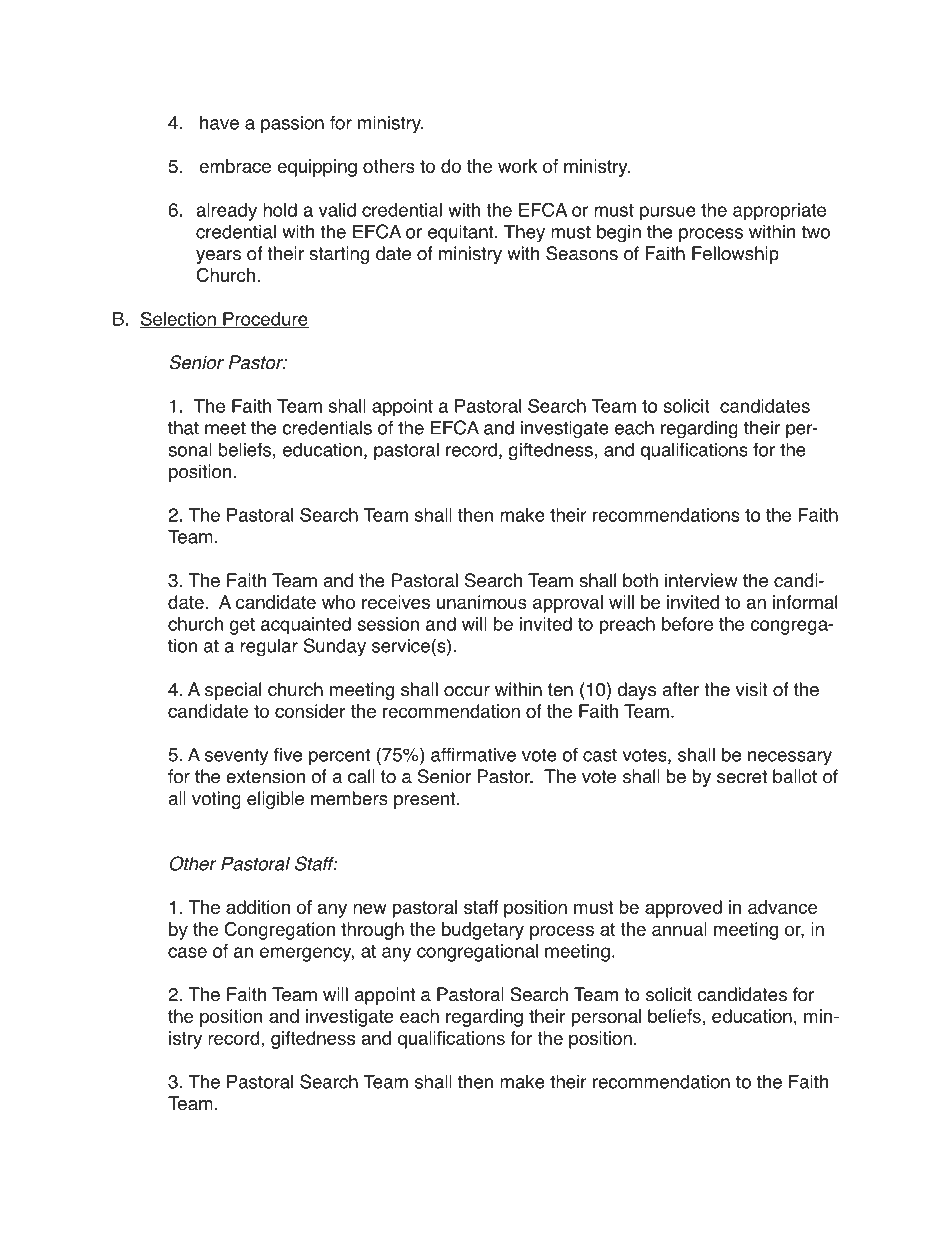 This image has height=1233, width=952. Describe the element at coordinates (735, 255) in the image. I see `Fellowship` at that location.
